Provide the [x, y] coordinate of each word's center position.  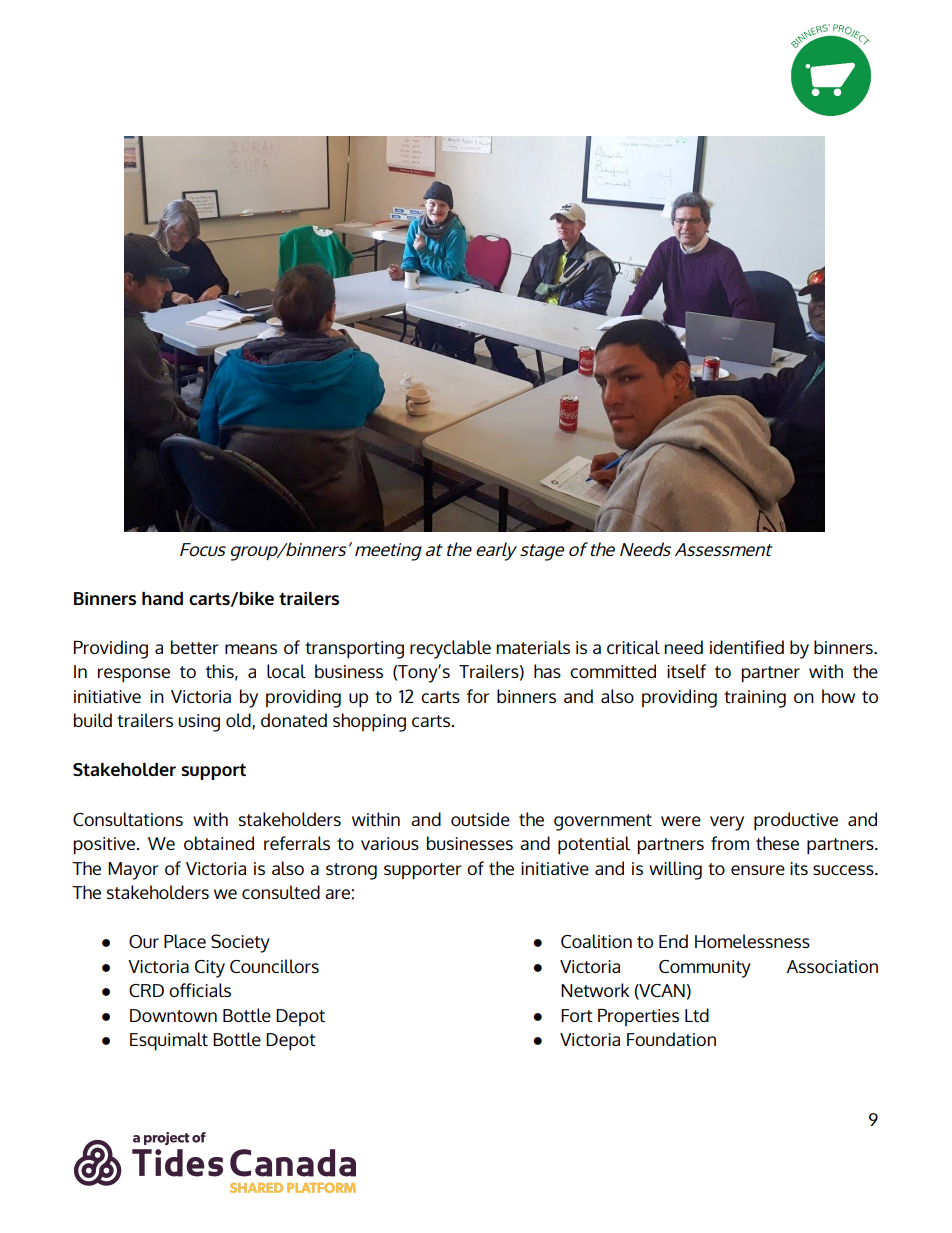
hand [162, 598]
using [199, 723]
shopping [369, 722]
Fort [577, 1015]
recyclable [450, 649]
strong [351, 871]
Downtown [173, 1015]
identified [747, 647]
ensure [758, 870]
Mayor [133, 871]
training [755, 699]
